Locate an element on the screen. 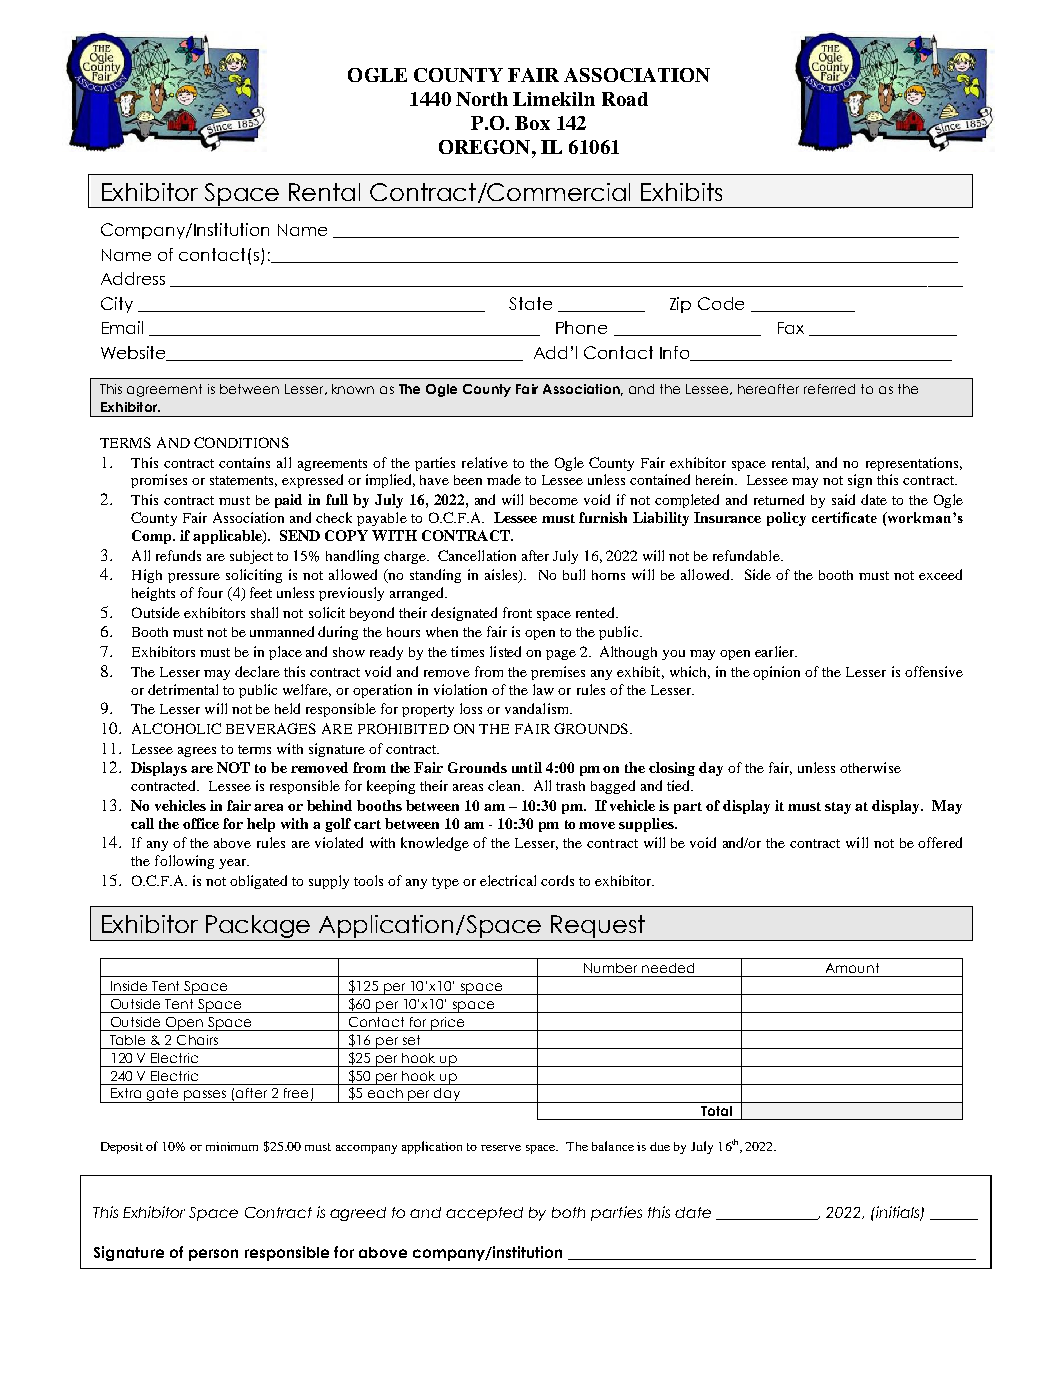 The image size is (1063, 1376). Request is located at coordinates (598, 926).
